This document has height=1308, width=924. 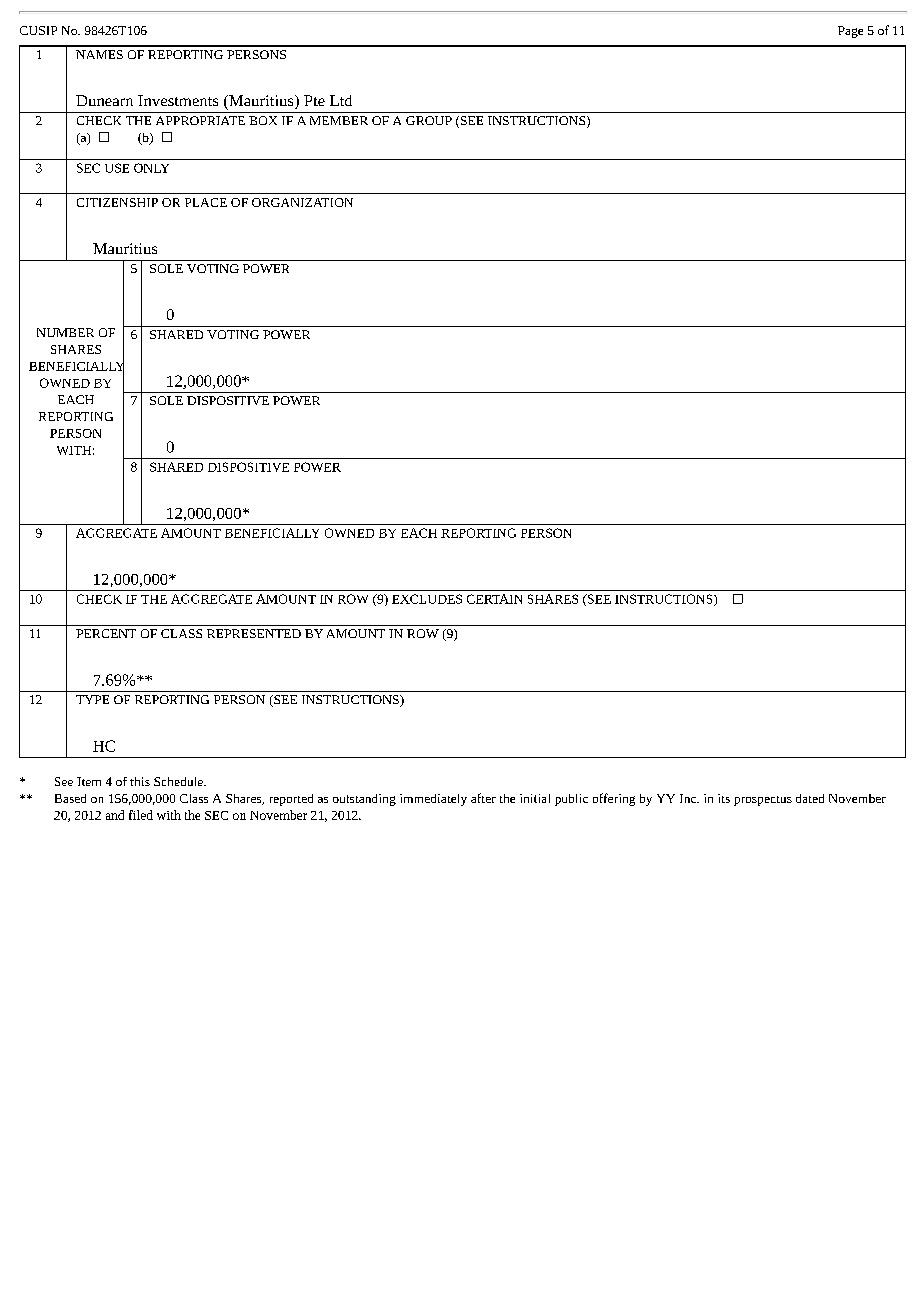 I want to click on PERCENT, so click(x=106, y=633).
